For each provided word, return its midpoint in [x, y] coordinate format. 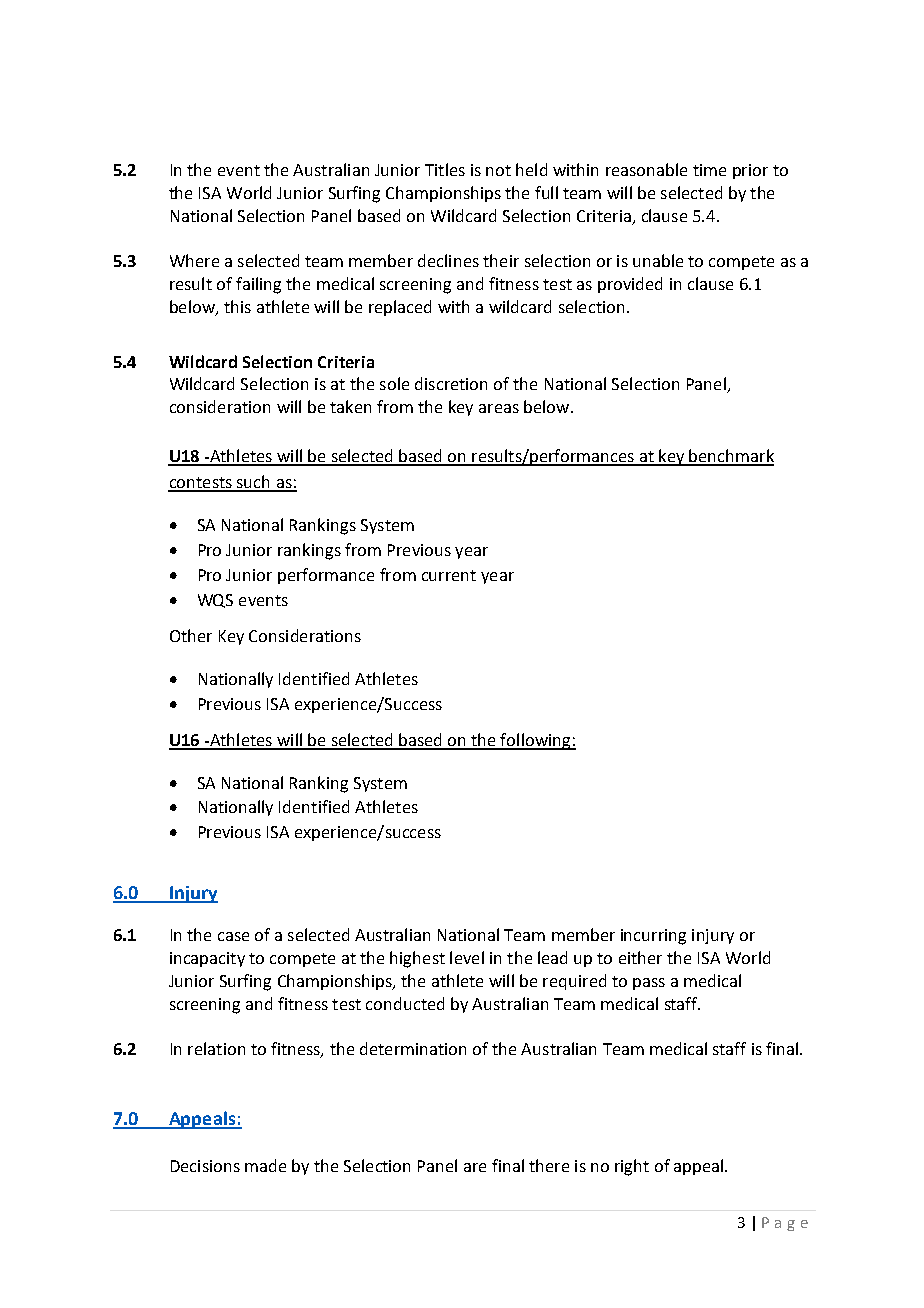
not [498, 170]
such [254, 483]
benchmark [731, 457]
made [265, 1165]
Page [785, 1224]
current [449, 575]
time [709, 170]
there [549, 1165]
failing [258, 285]
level [467, 957]
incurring [653, 937]
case [233, 936]
